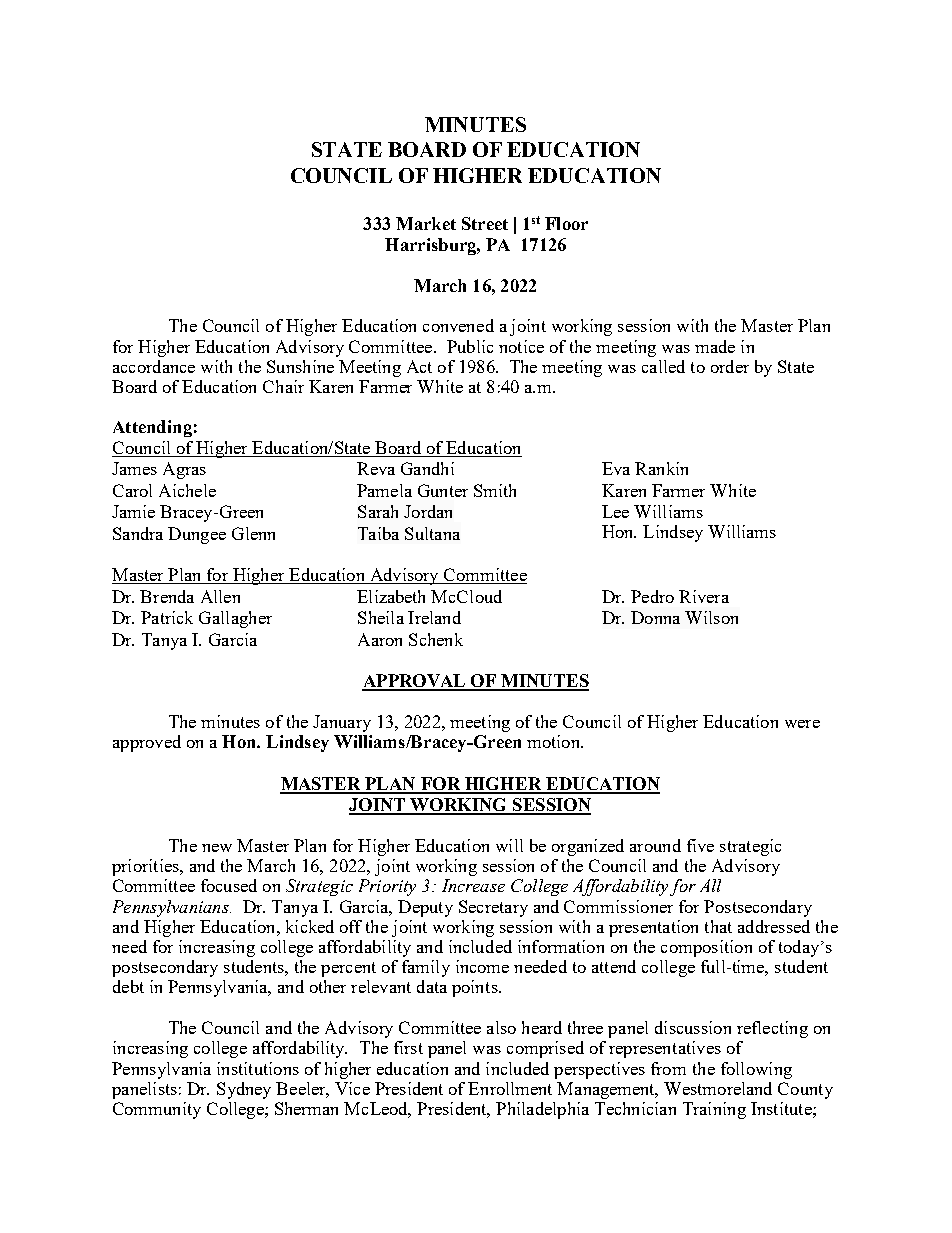 The width and height of the image is (952, 1233). Describe the element at coordinates (485, 223) in the image. I see `Street` at that location.
